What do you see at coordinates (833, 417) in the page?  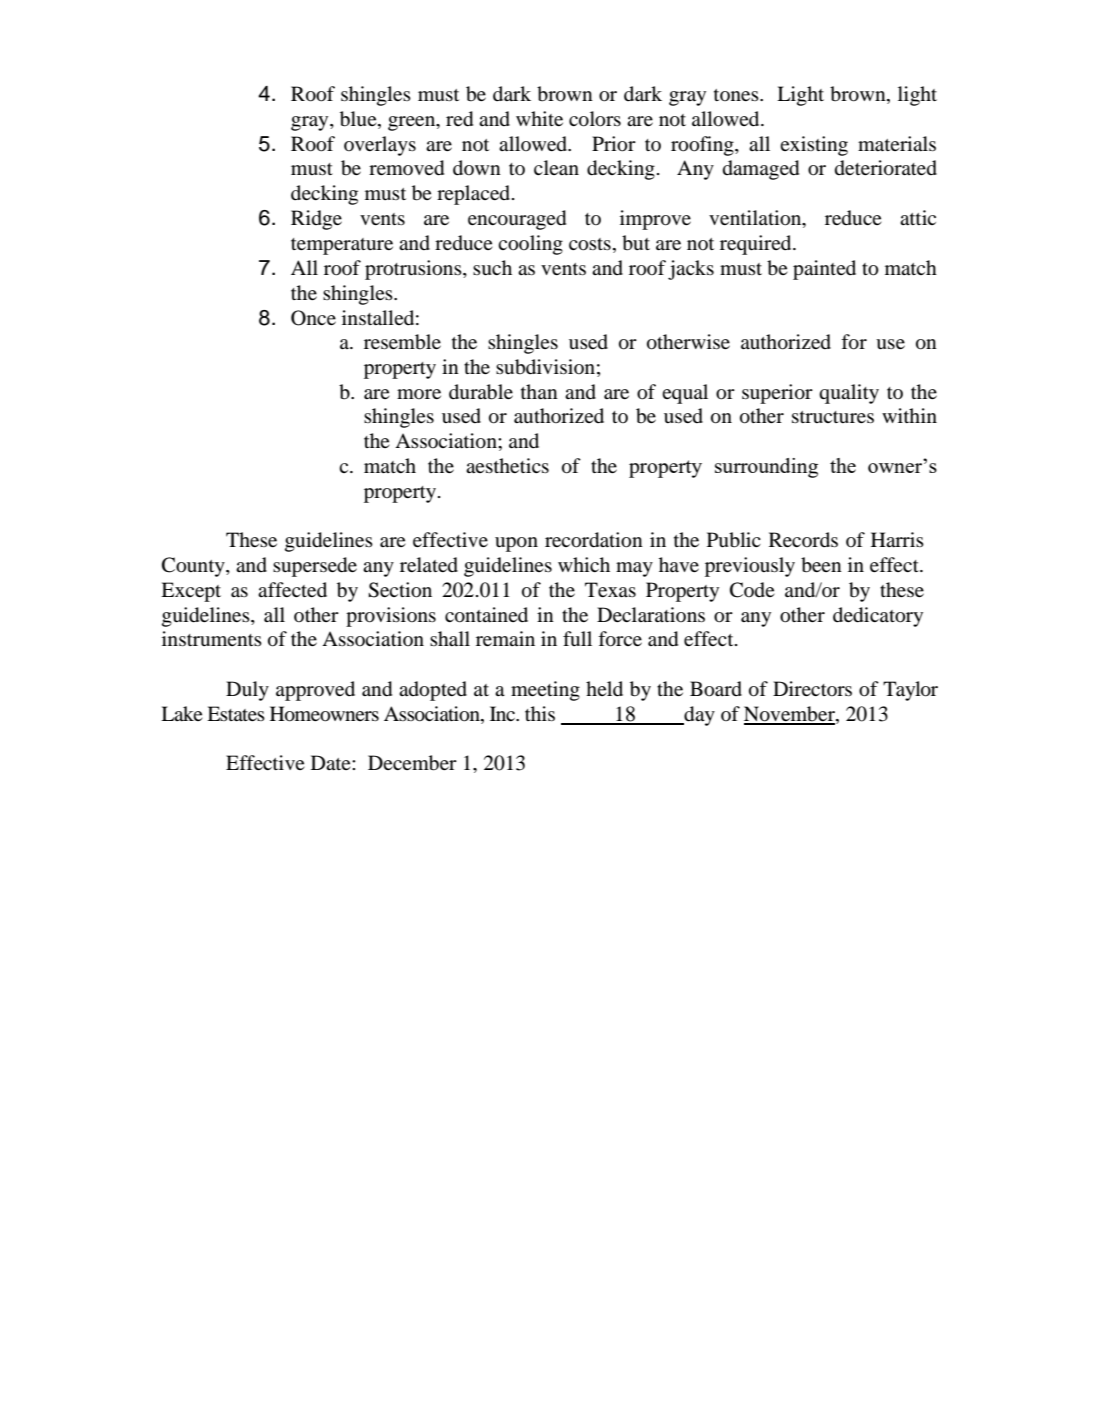 I see `structures` at bounding box center [833, 417].
